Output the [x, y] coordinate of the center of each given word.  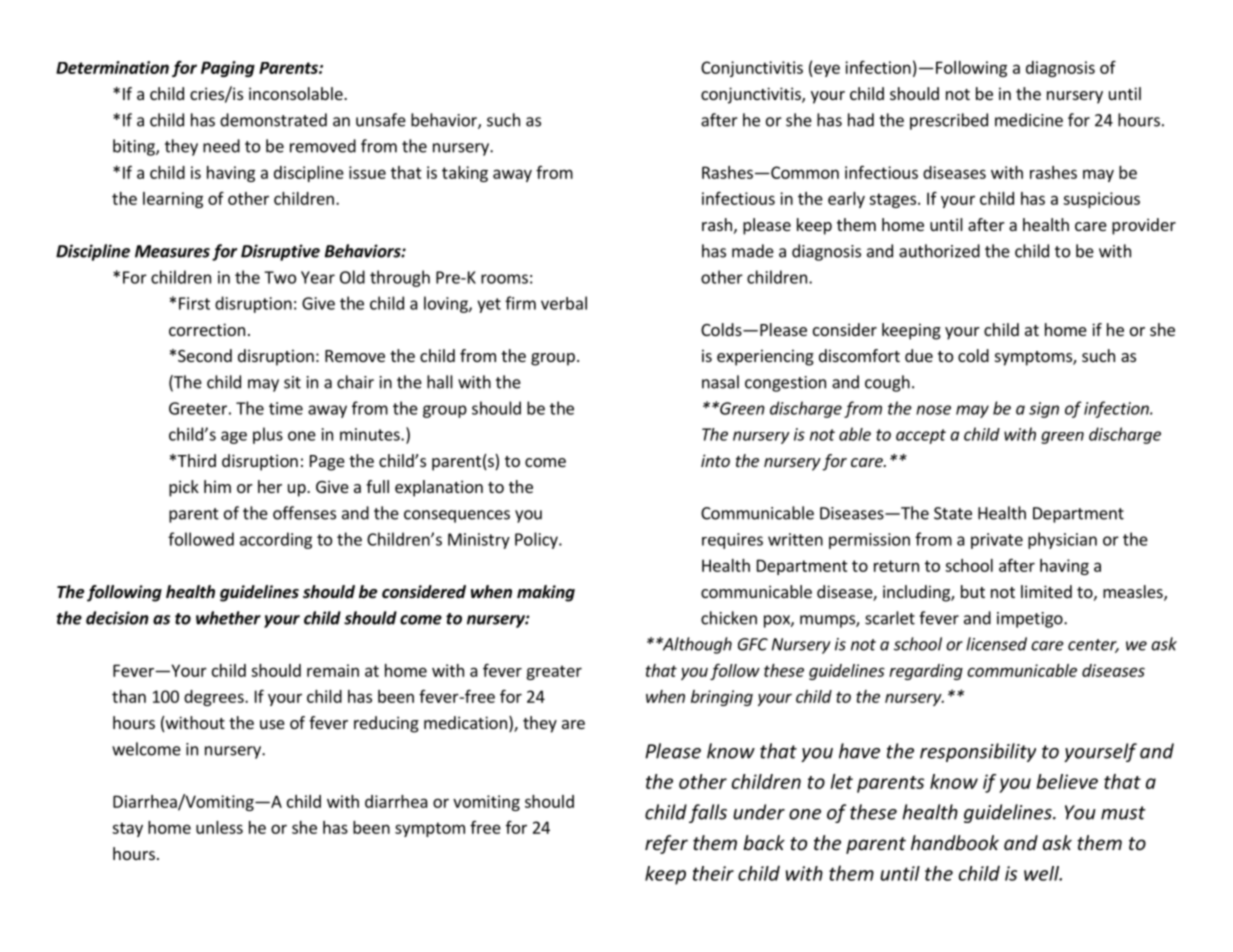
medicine [1029, 120]
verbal [564, 303]
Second [205, 355]
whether [228, 618]
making [546, 593]
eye [826, 70]
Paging [228, 69]
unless [219, 827]
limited [1046, 591]
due [919, 355]
